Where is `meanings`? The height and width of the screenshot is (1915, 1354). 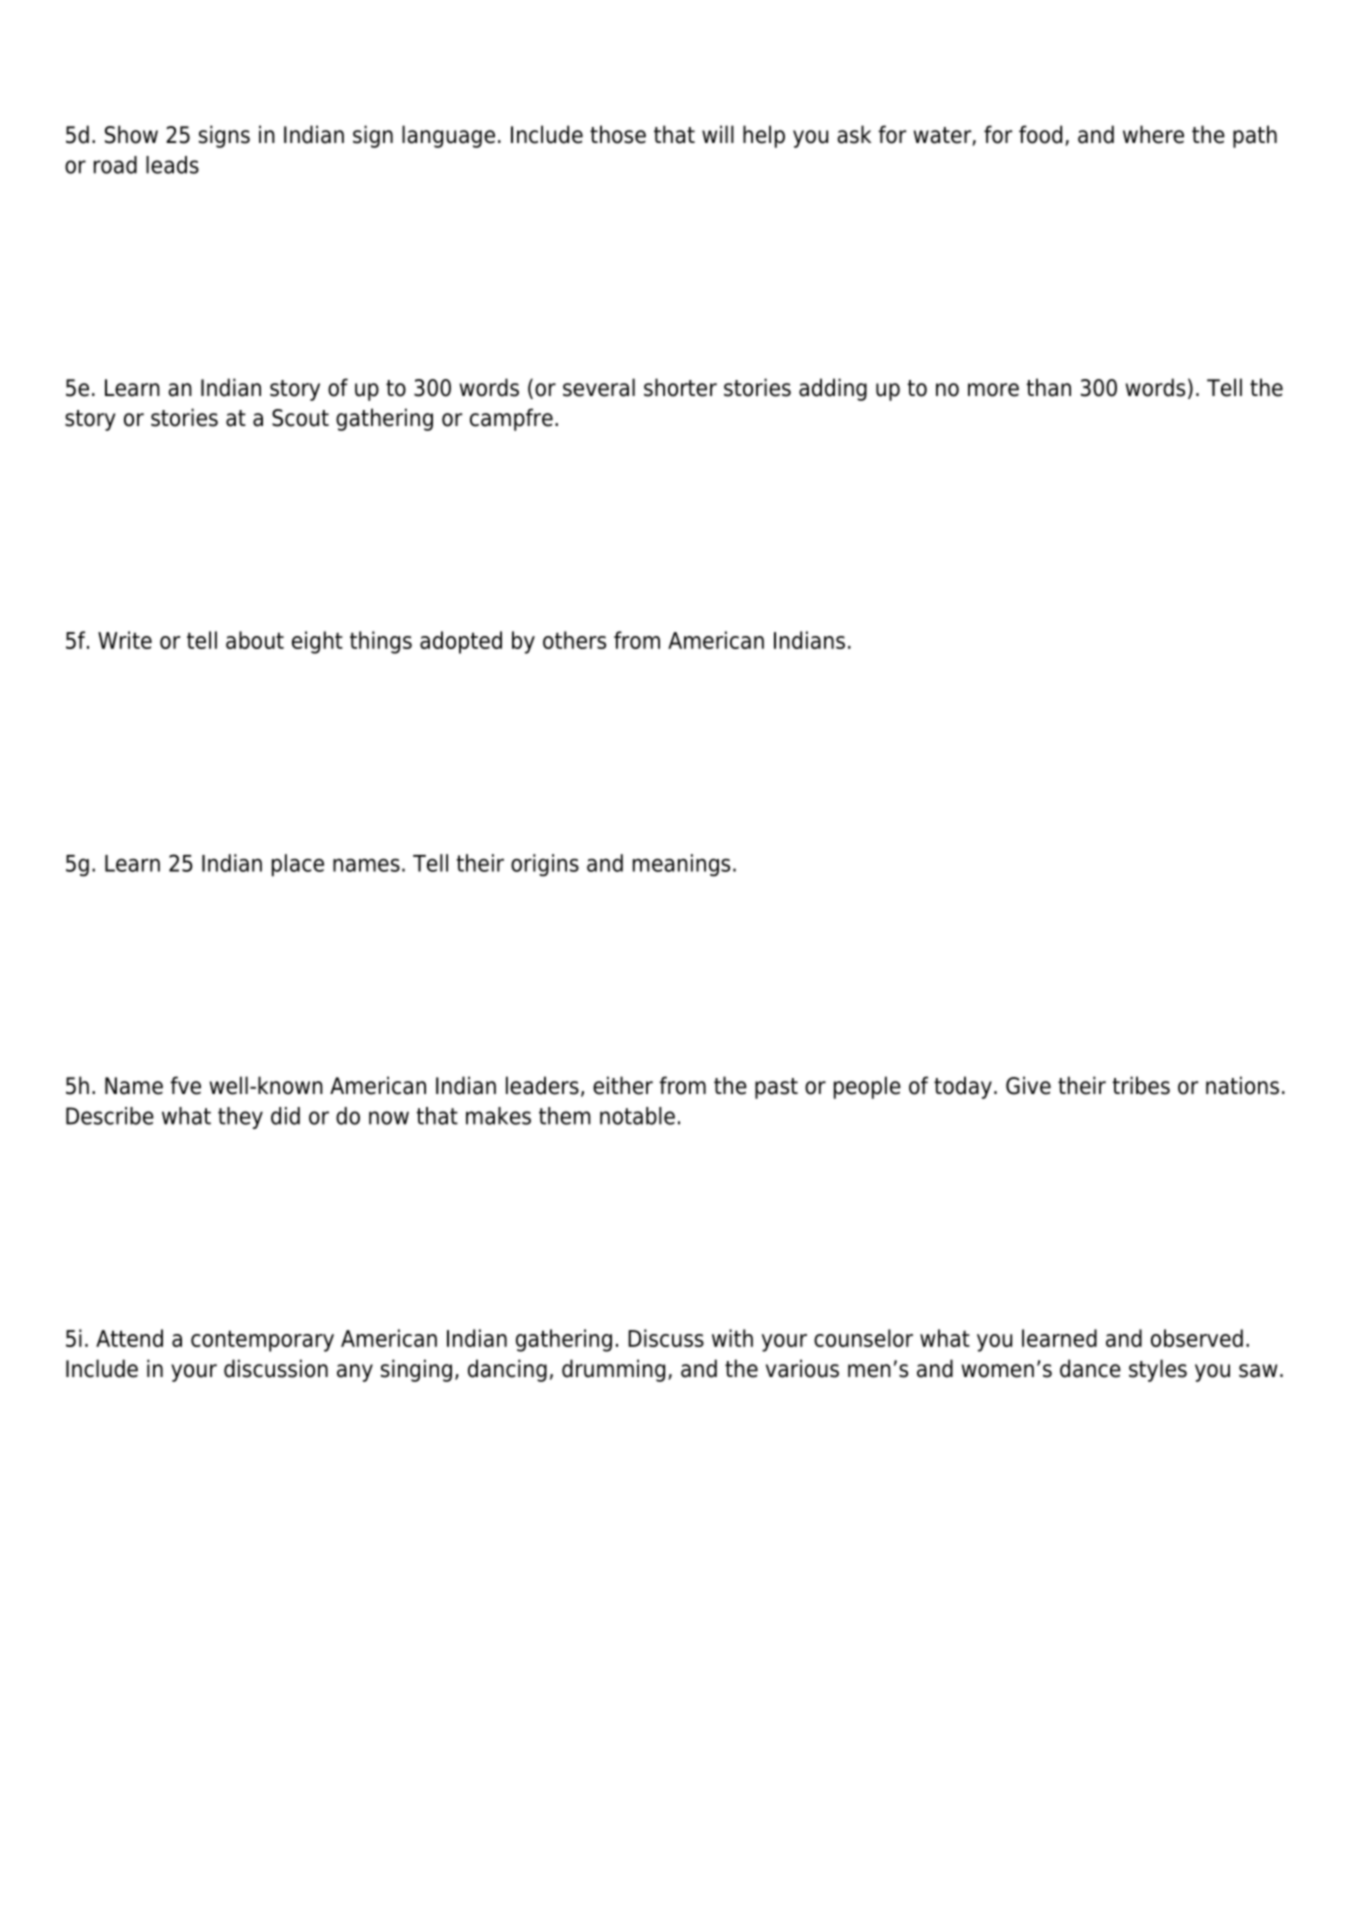
meanings is located at coordinates (681, 865).
